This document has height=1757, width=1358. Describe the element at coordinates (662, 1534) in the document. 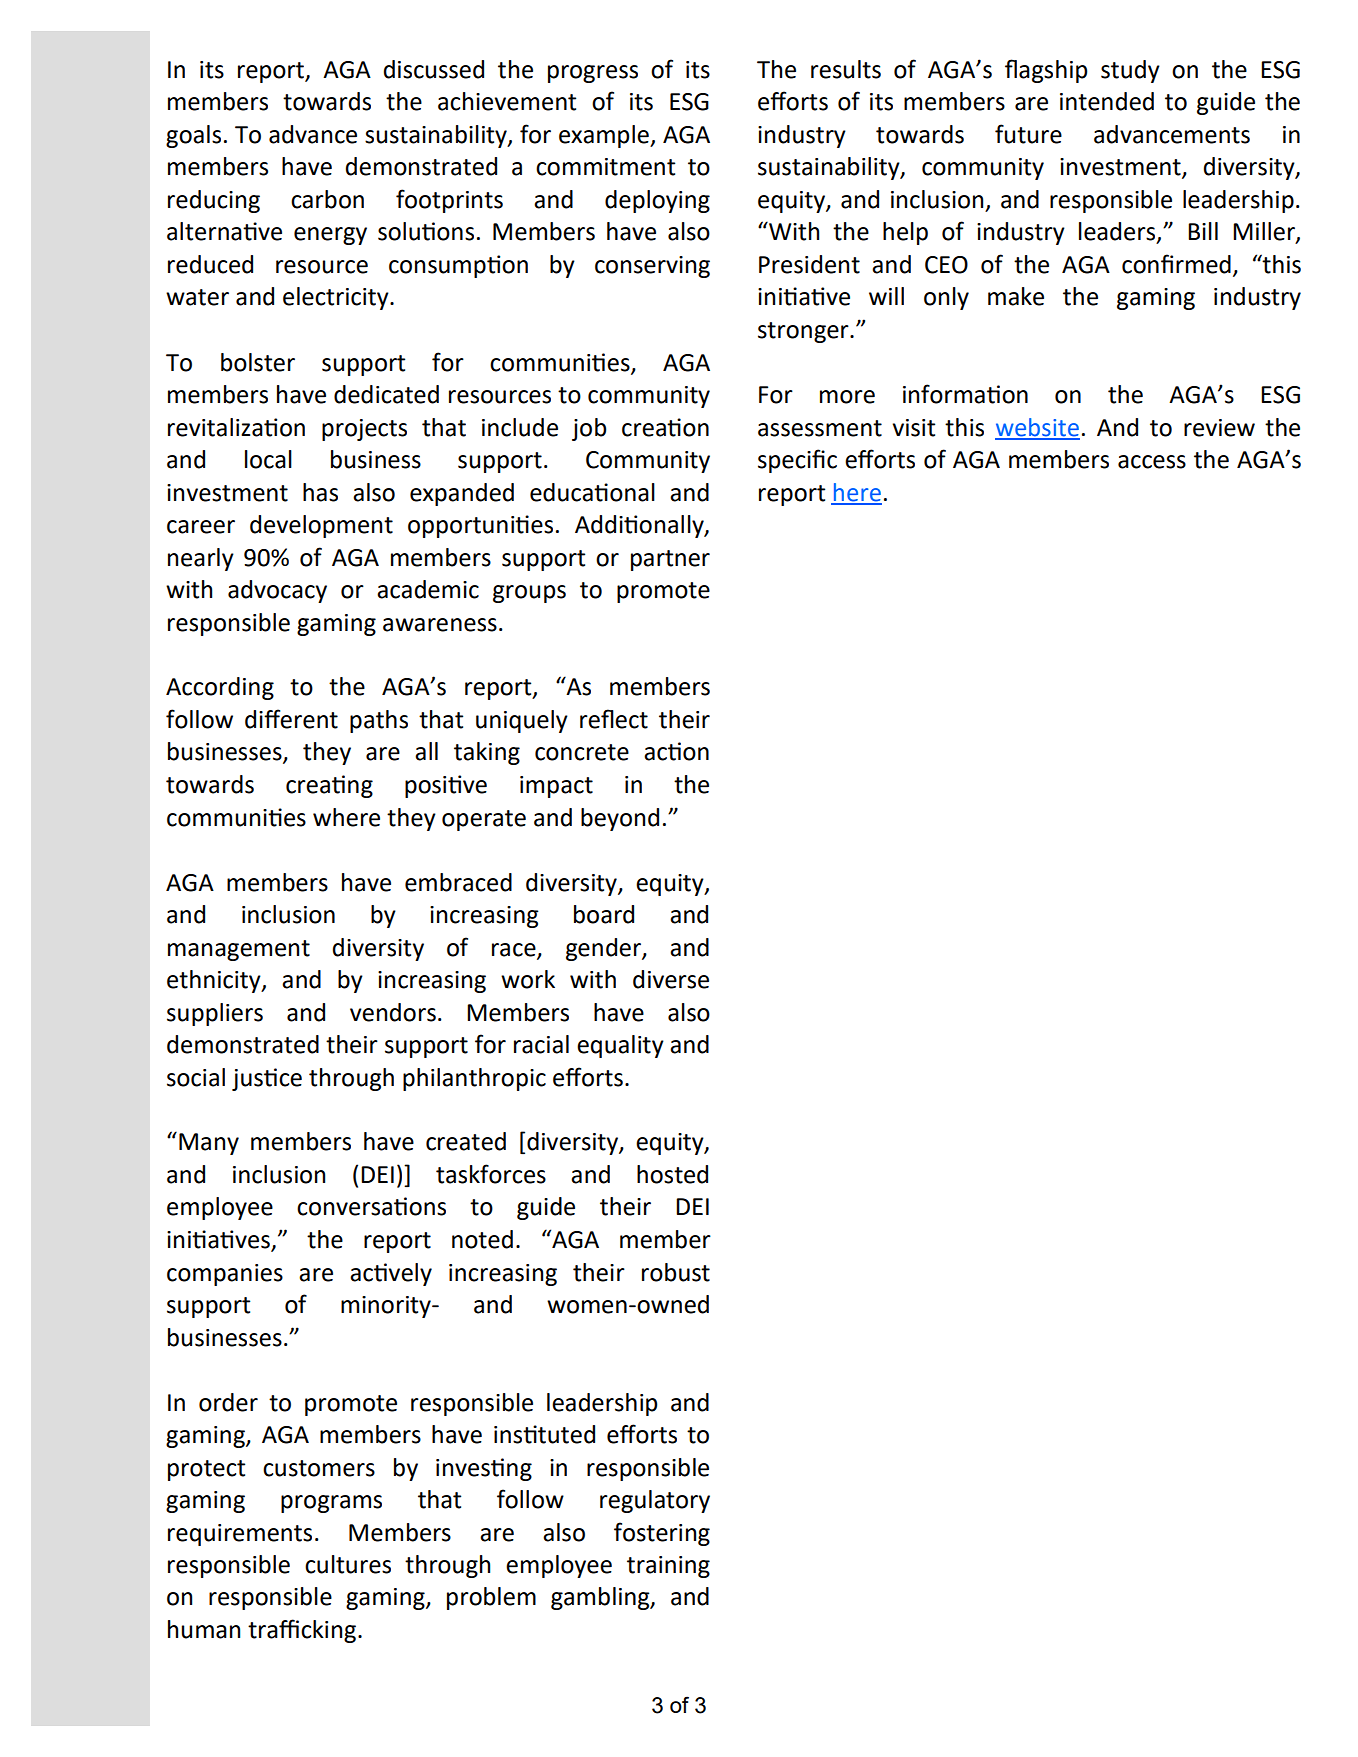

I see `fostering` at that location.
